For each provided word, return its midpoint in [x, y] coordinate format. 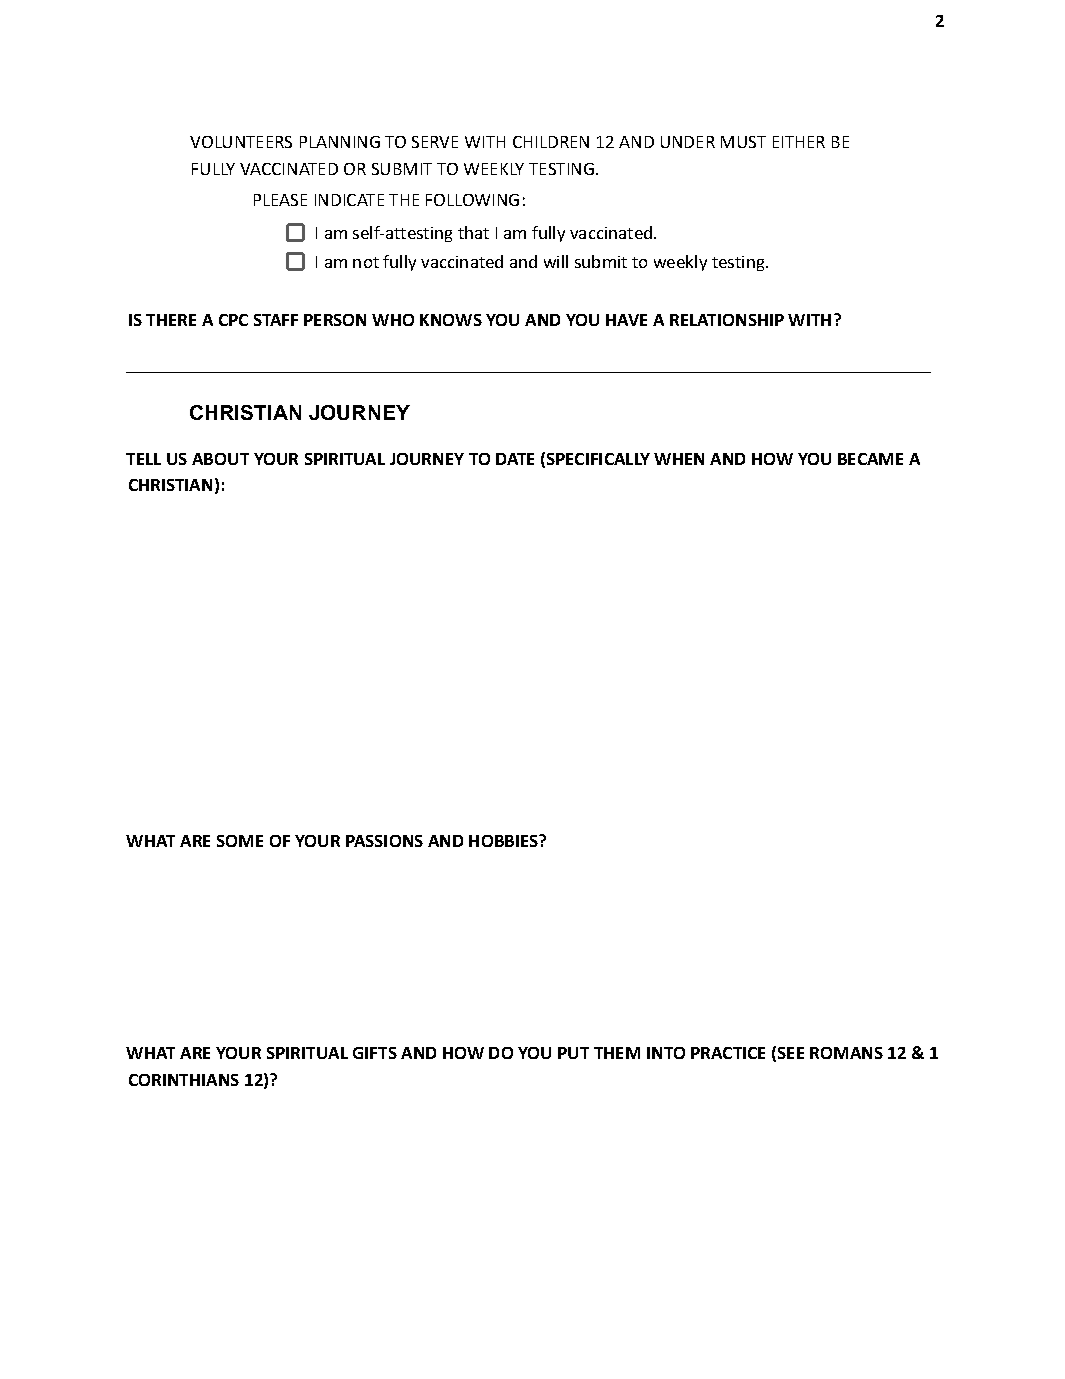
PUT [573, 1053]
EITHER [799, 142]
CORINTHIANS [184, 1080]
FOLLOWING [472, 200]
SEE [791, 1053]
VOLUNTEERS [241, 142]
